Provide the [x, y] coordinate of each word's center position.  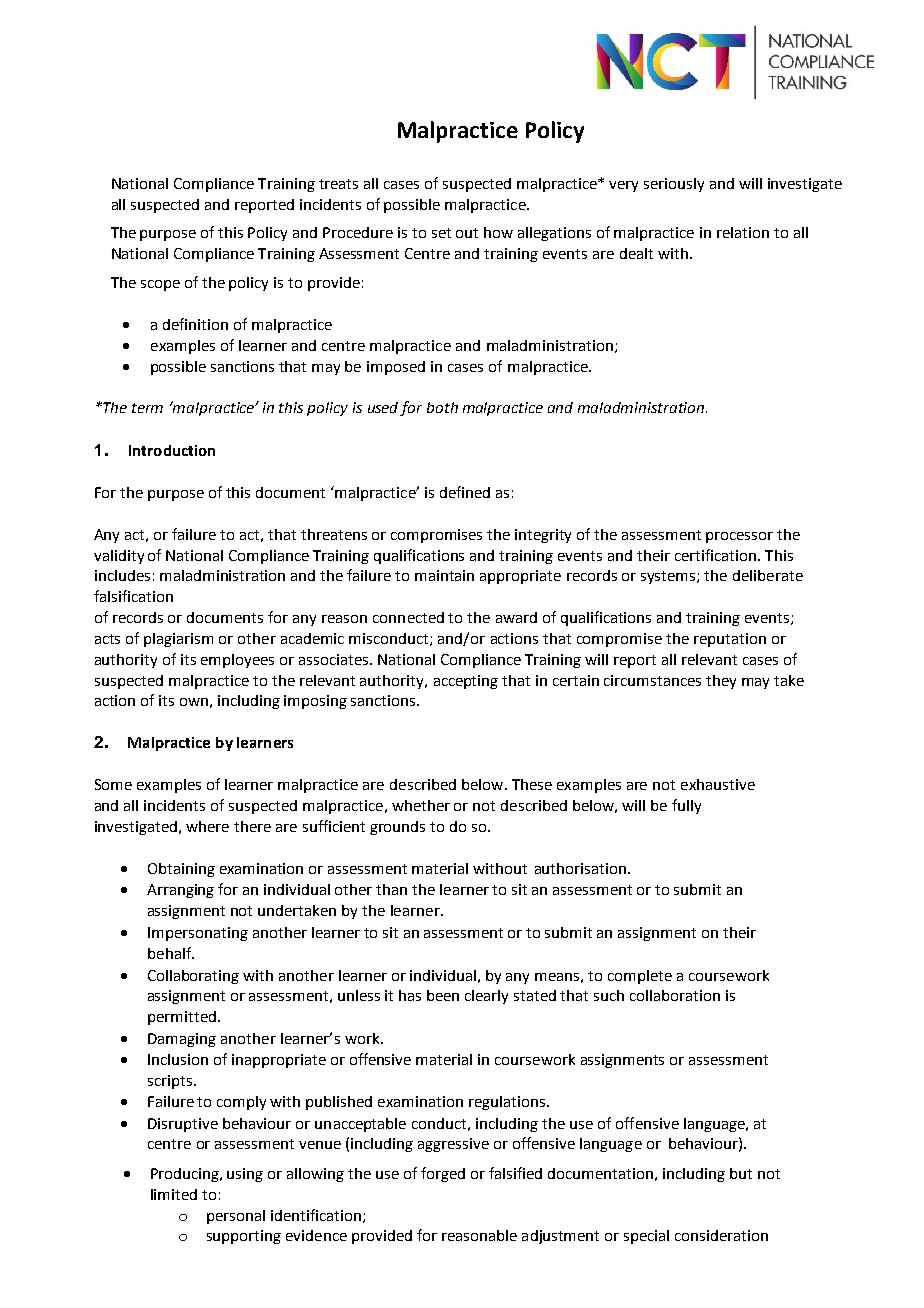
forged [443, 1174]
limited [174, 1194]
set [441, 233]
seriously [674, 185]
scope [160, 285]
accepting [466, 682]
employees [237, 661]
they [721, 682]
